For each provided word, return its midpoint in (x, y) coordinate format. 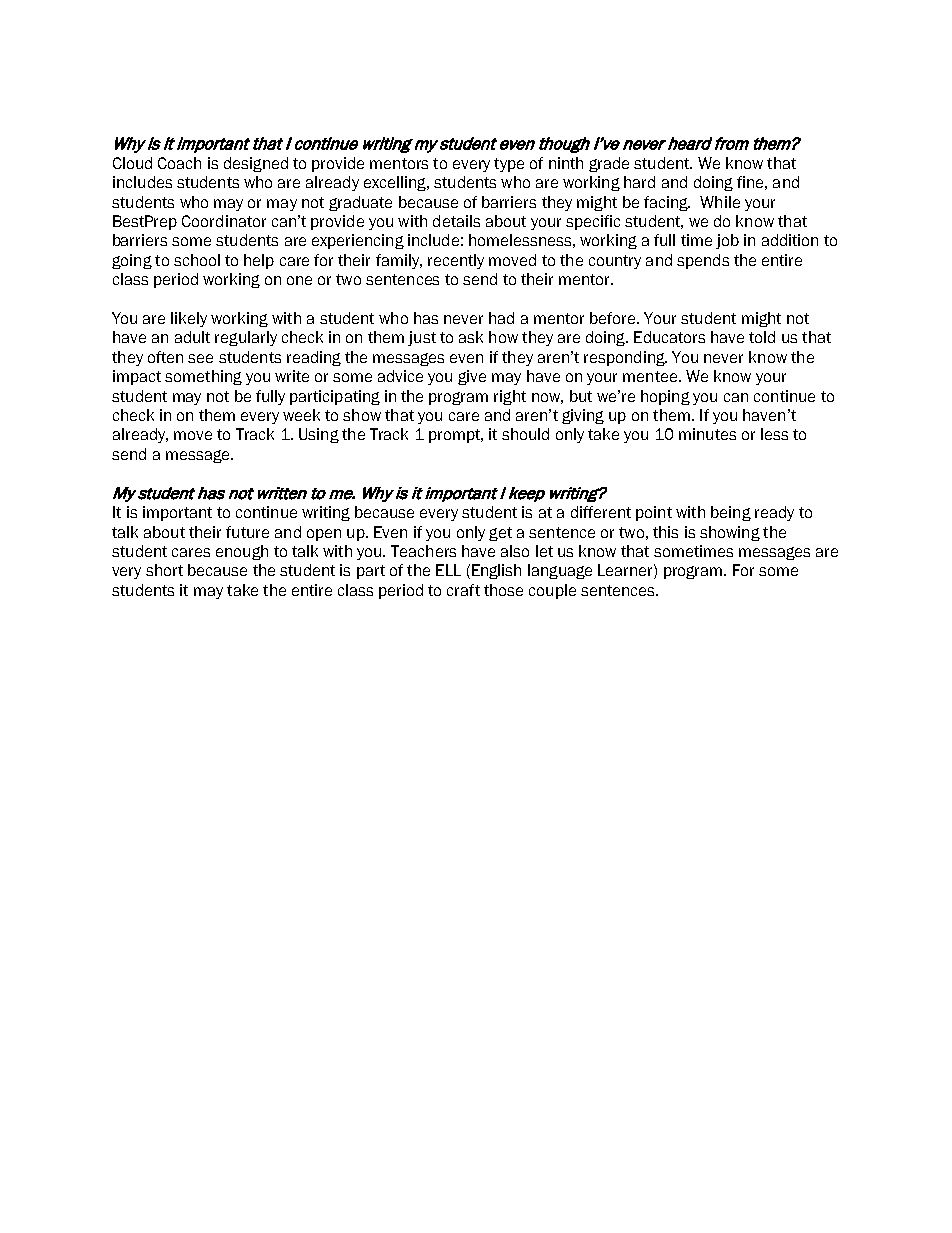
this (665, 532)
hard (639, 182)
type (509, 165)
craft (463, 590)
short (164, 570)
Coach (179, 163)
